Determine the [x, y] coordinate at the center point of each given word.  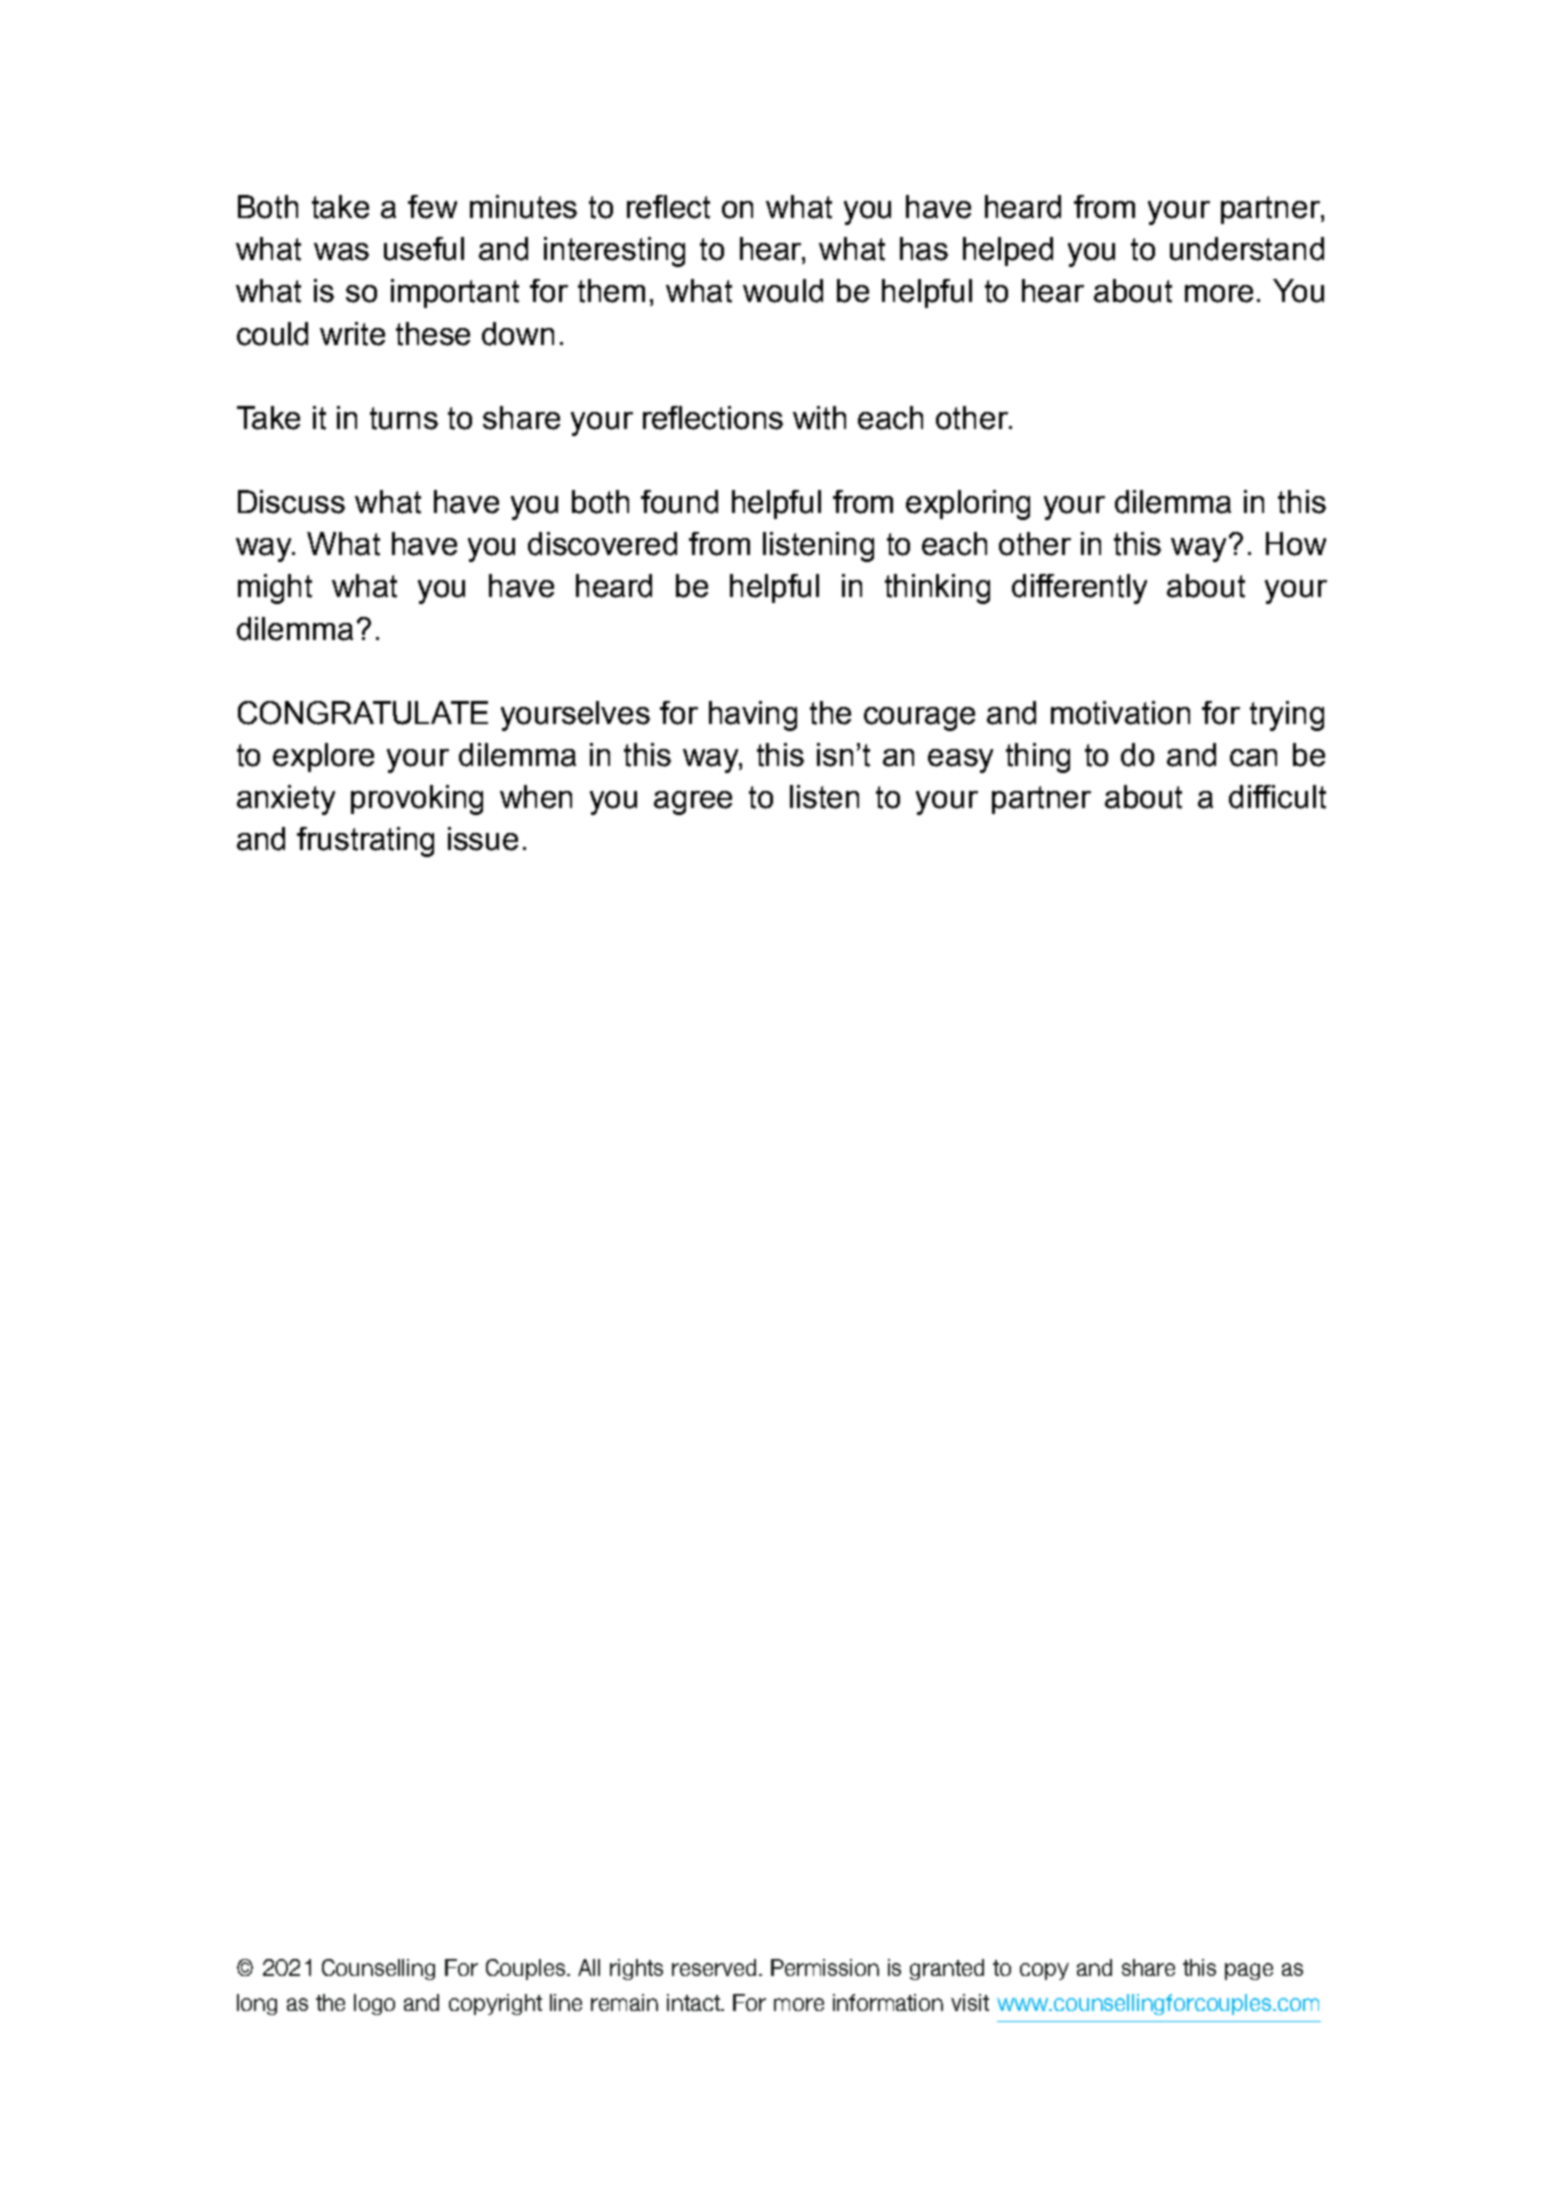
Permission [825, 1967]
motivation [1120, 713]
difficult [1277, 797]
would [783, 291]
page [1249, 1971]
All [589, 1967]
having [753, 716]
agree [693, 803]
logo [374, 2004]
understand [1247, 249]
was [341, 252]
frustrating [365, 842]
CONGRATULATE [363, 713]
